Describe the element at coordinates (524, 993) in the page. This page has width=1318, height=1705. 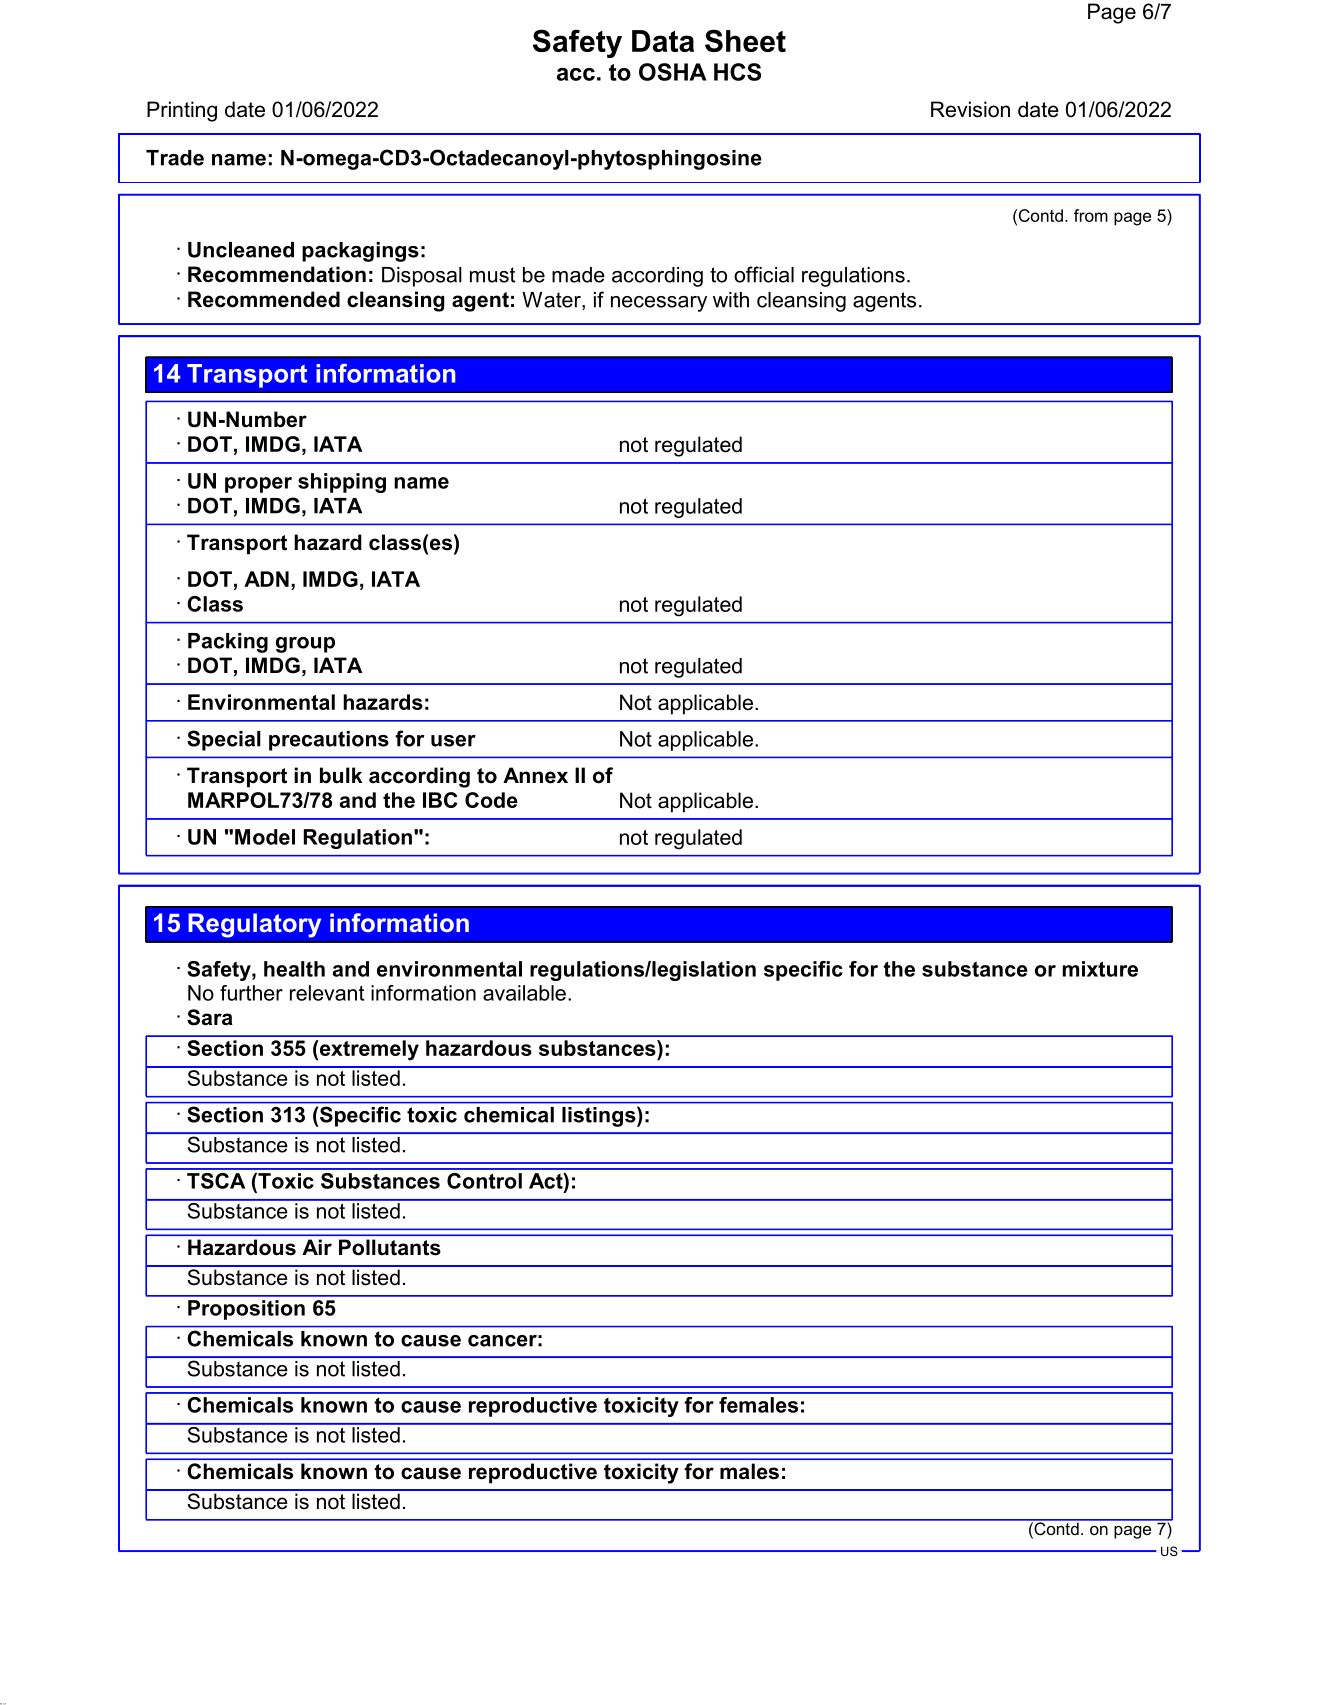
I see `available` at that location.
